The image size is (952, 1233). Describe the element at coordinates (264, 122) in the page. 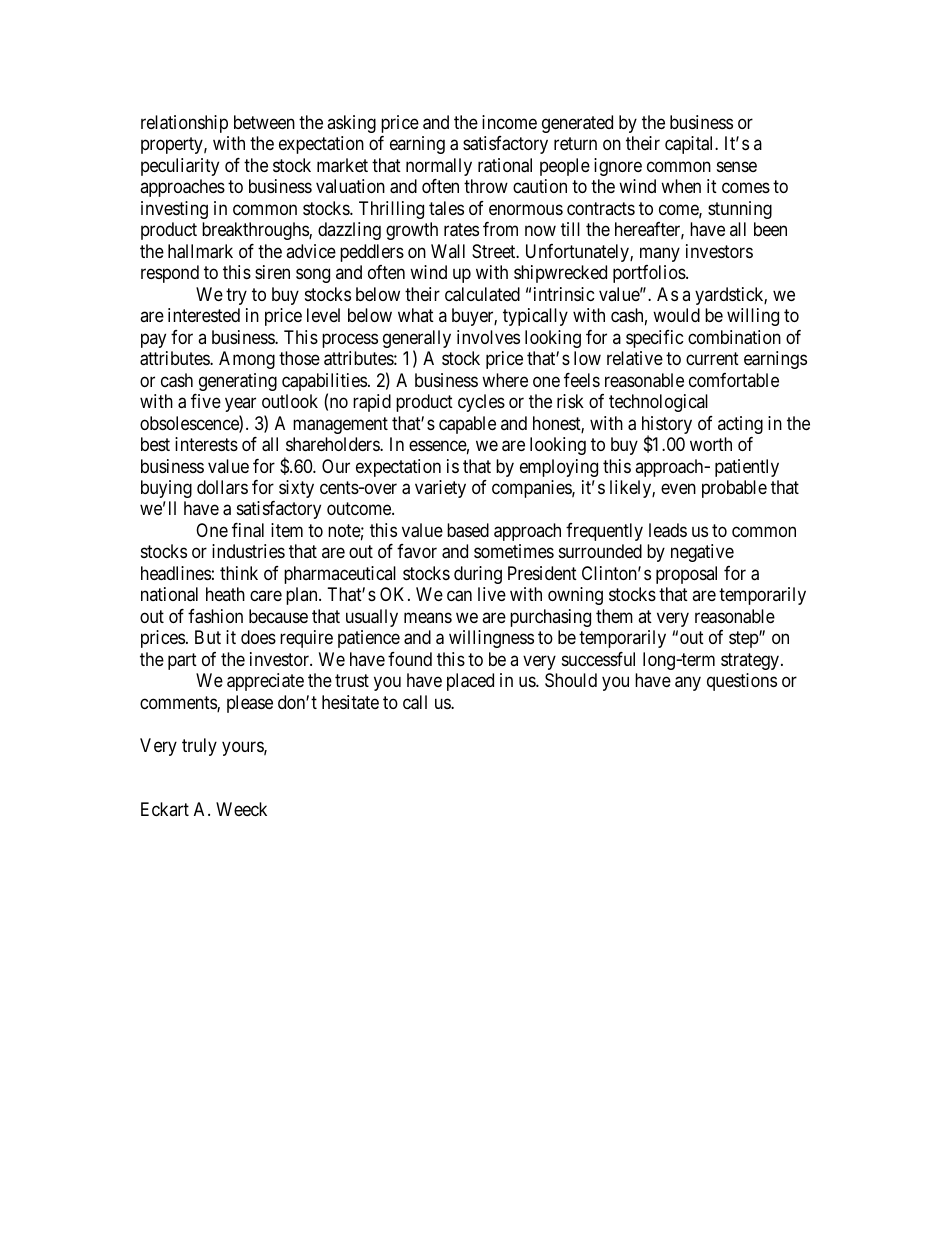

I see `between` at that location.
